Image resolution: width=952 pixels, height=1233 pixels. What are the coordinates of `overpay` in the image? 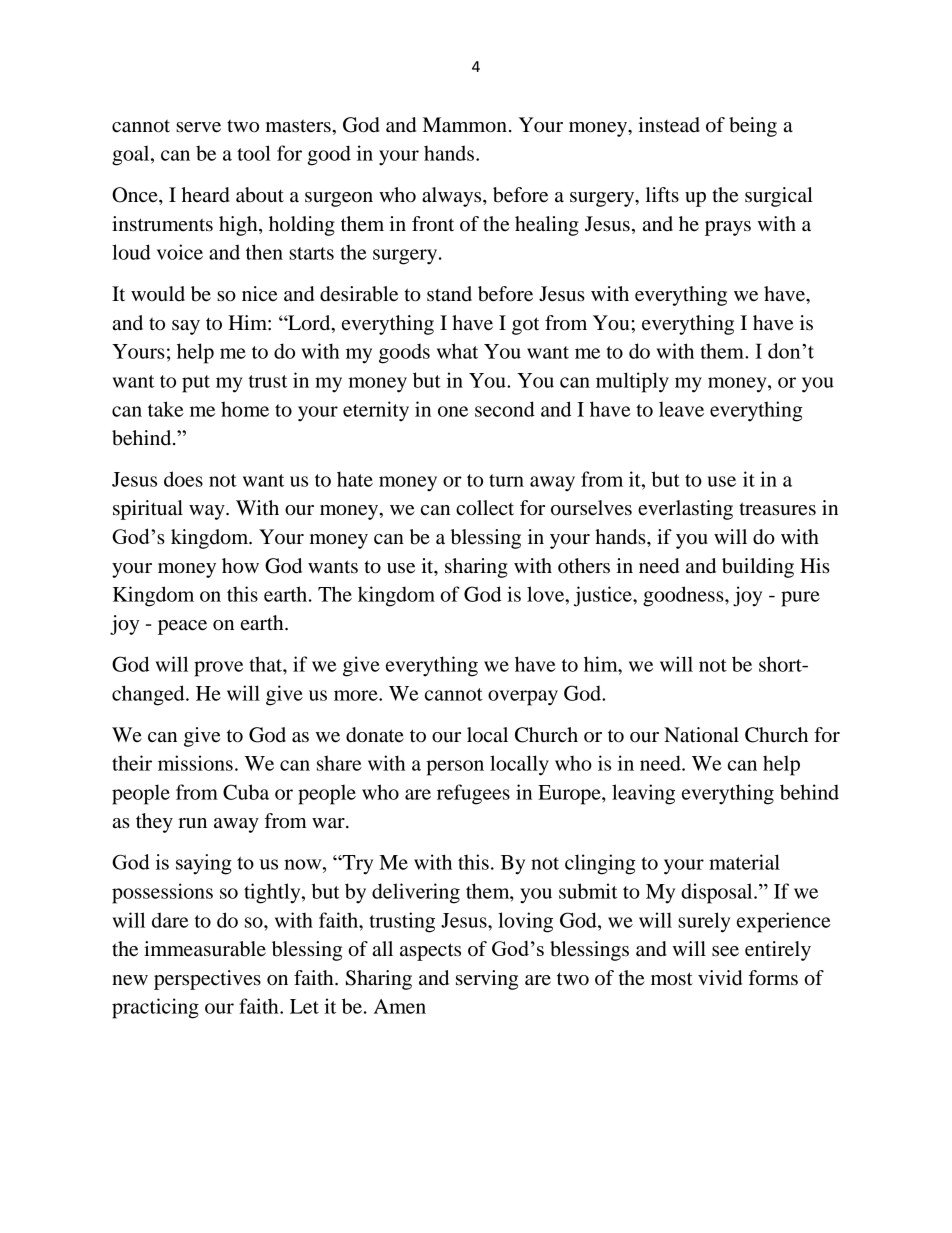 It's located at (523, 698).
